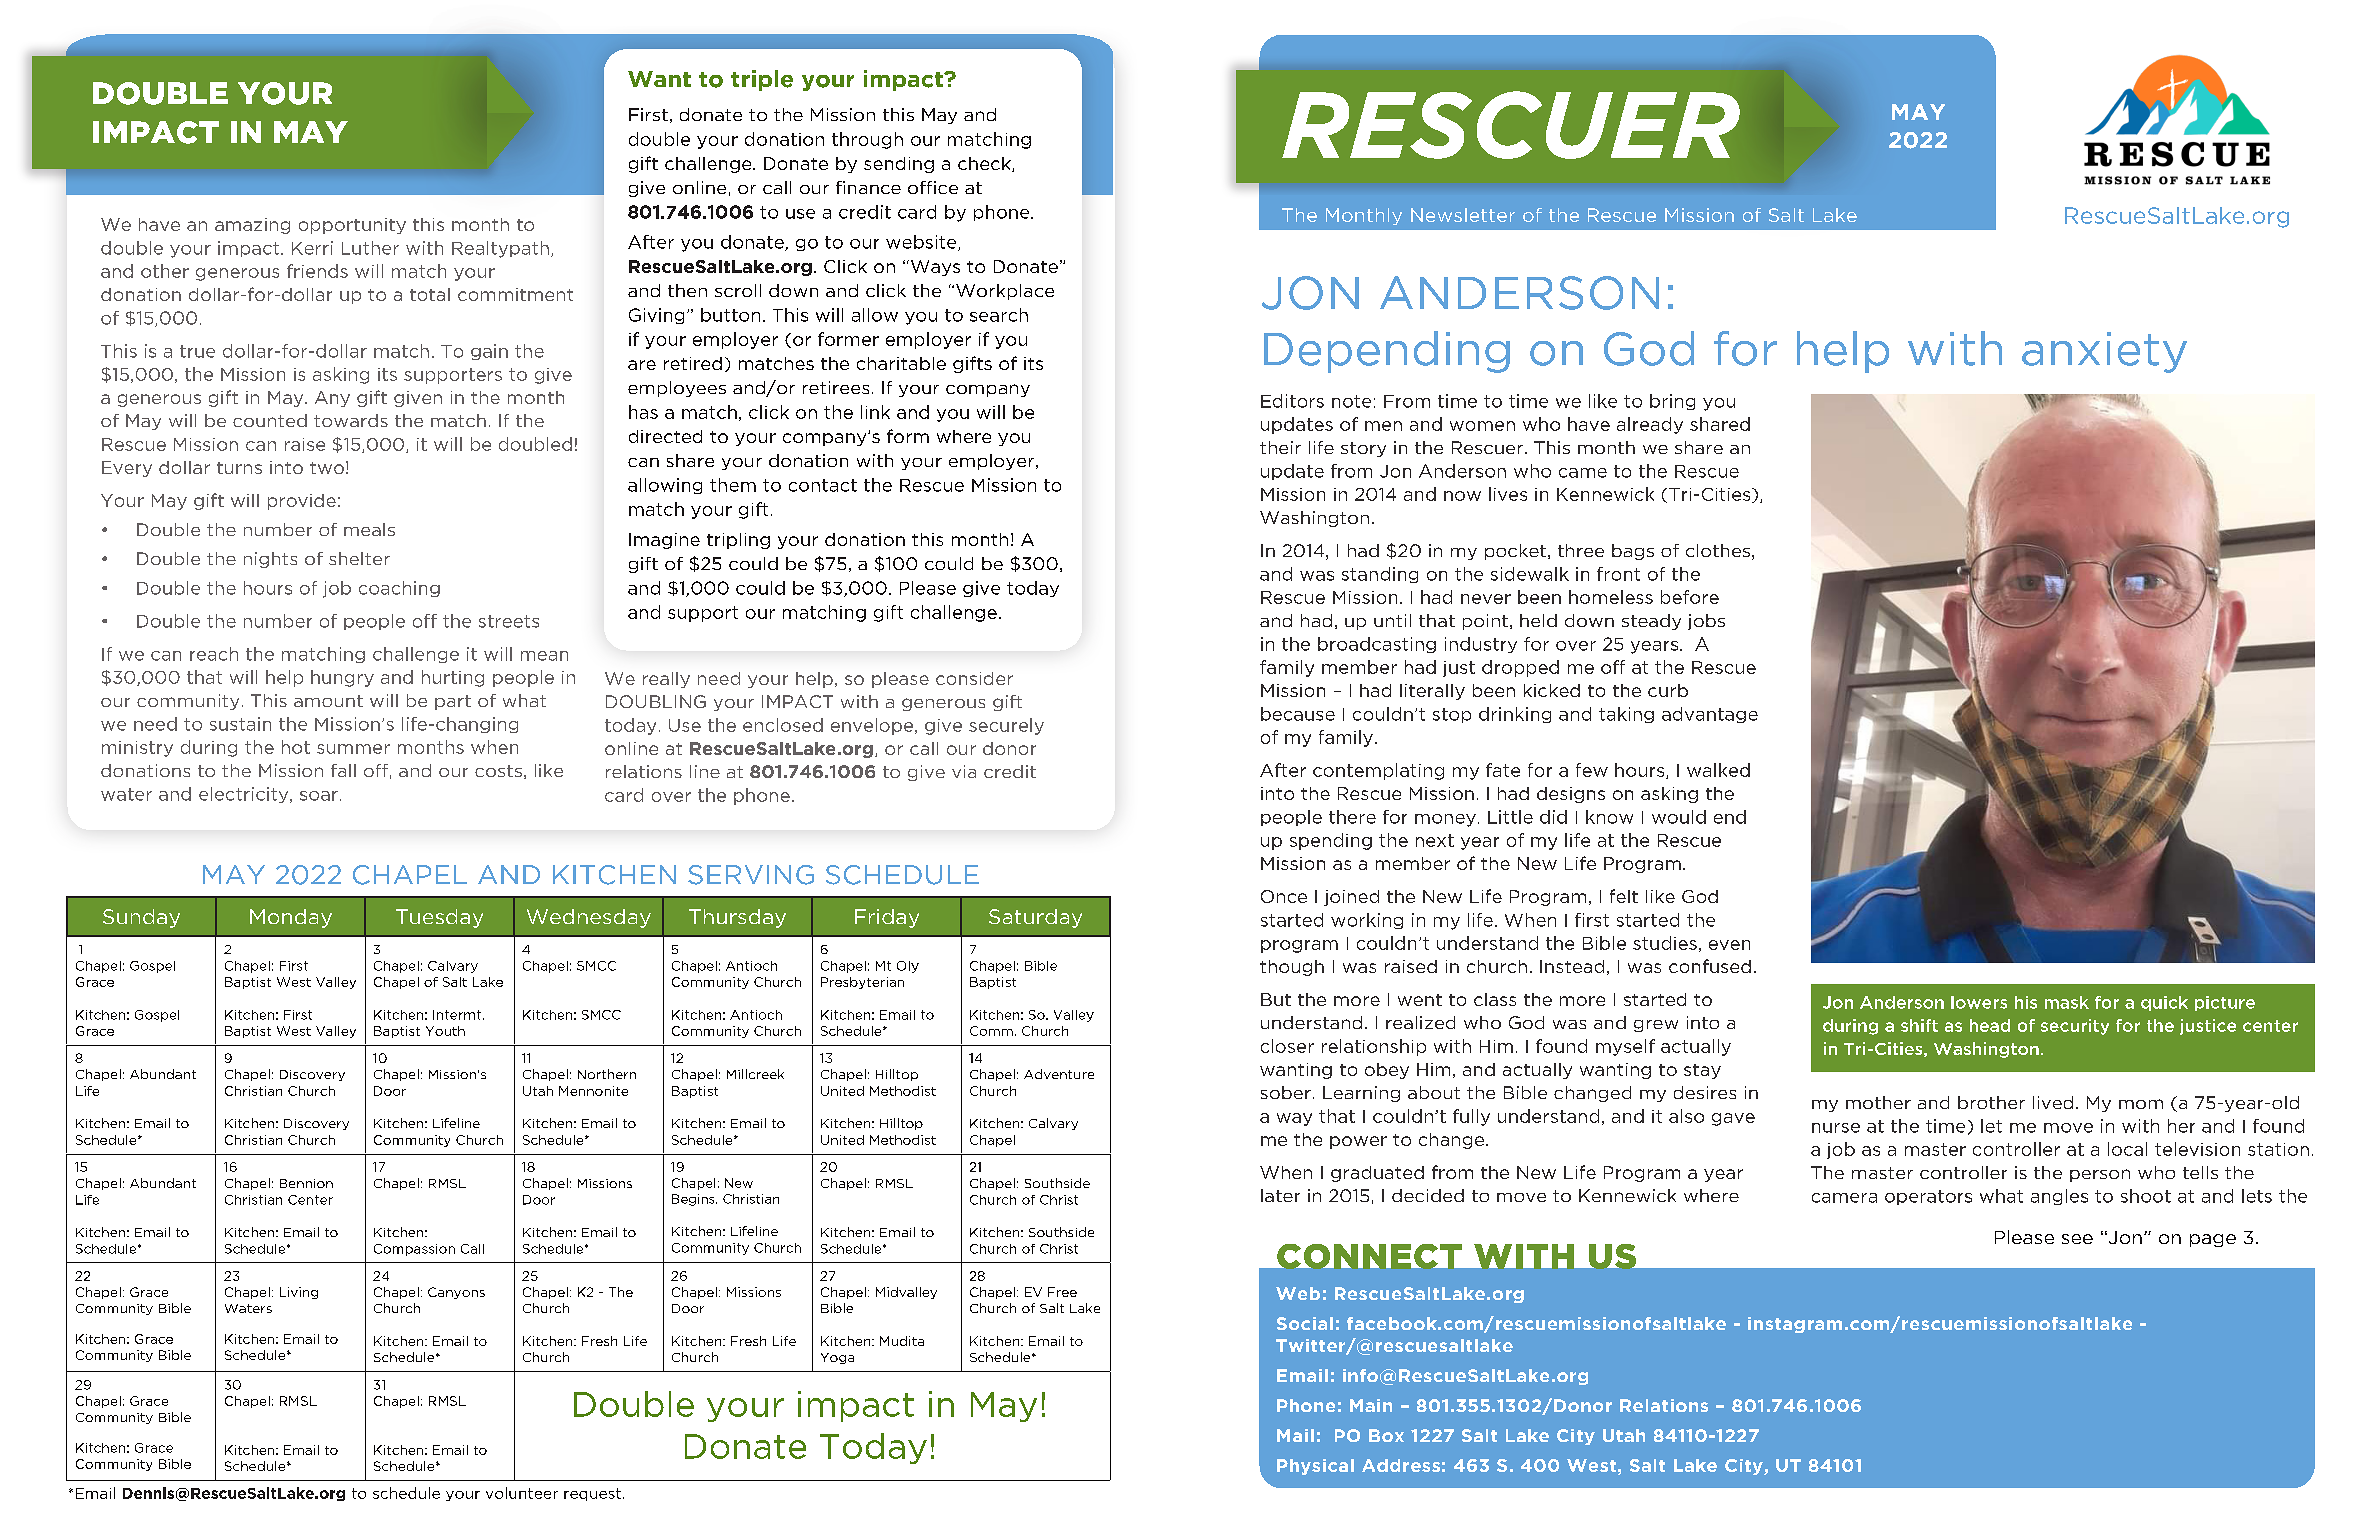  I want to click on Address, so click(1401, 1465).
